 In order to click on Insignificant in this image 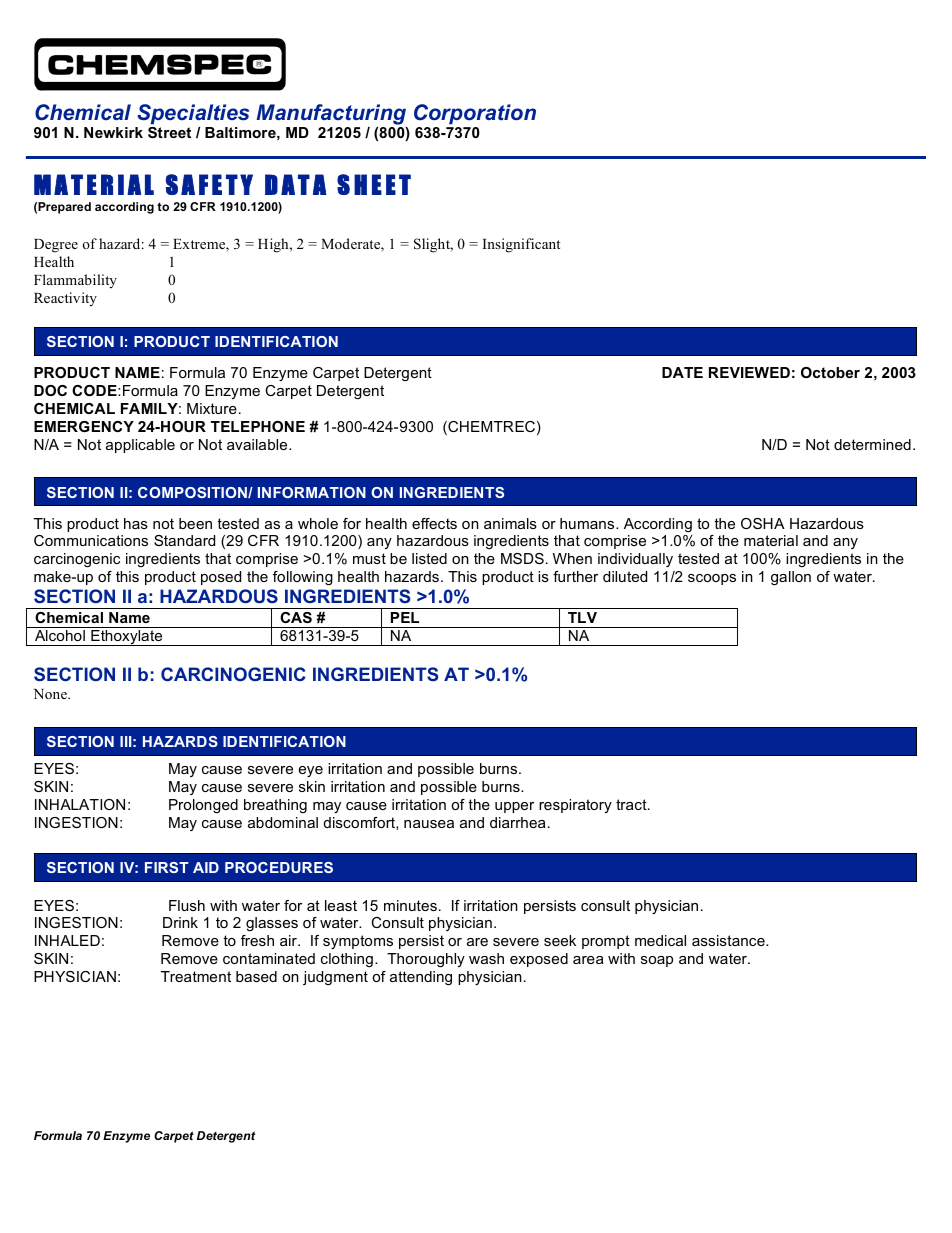, I will do `click(521, 245)`.
